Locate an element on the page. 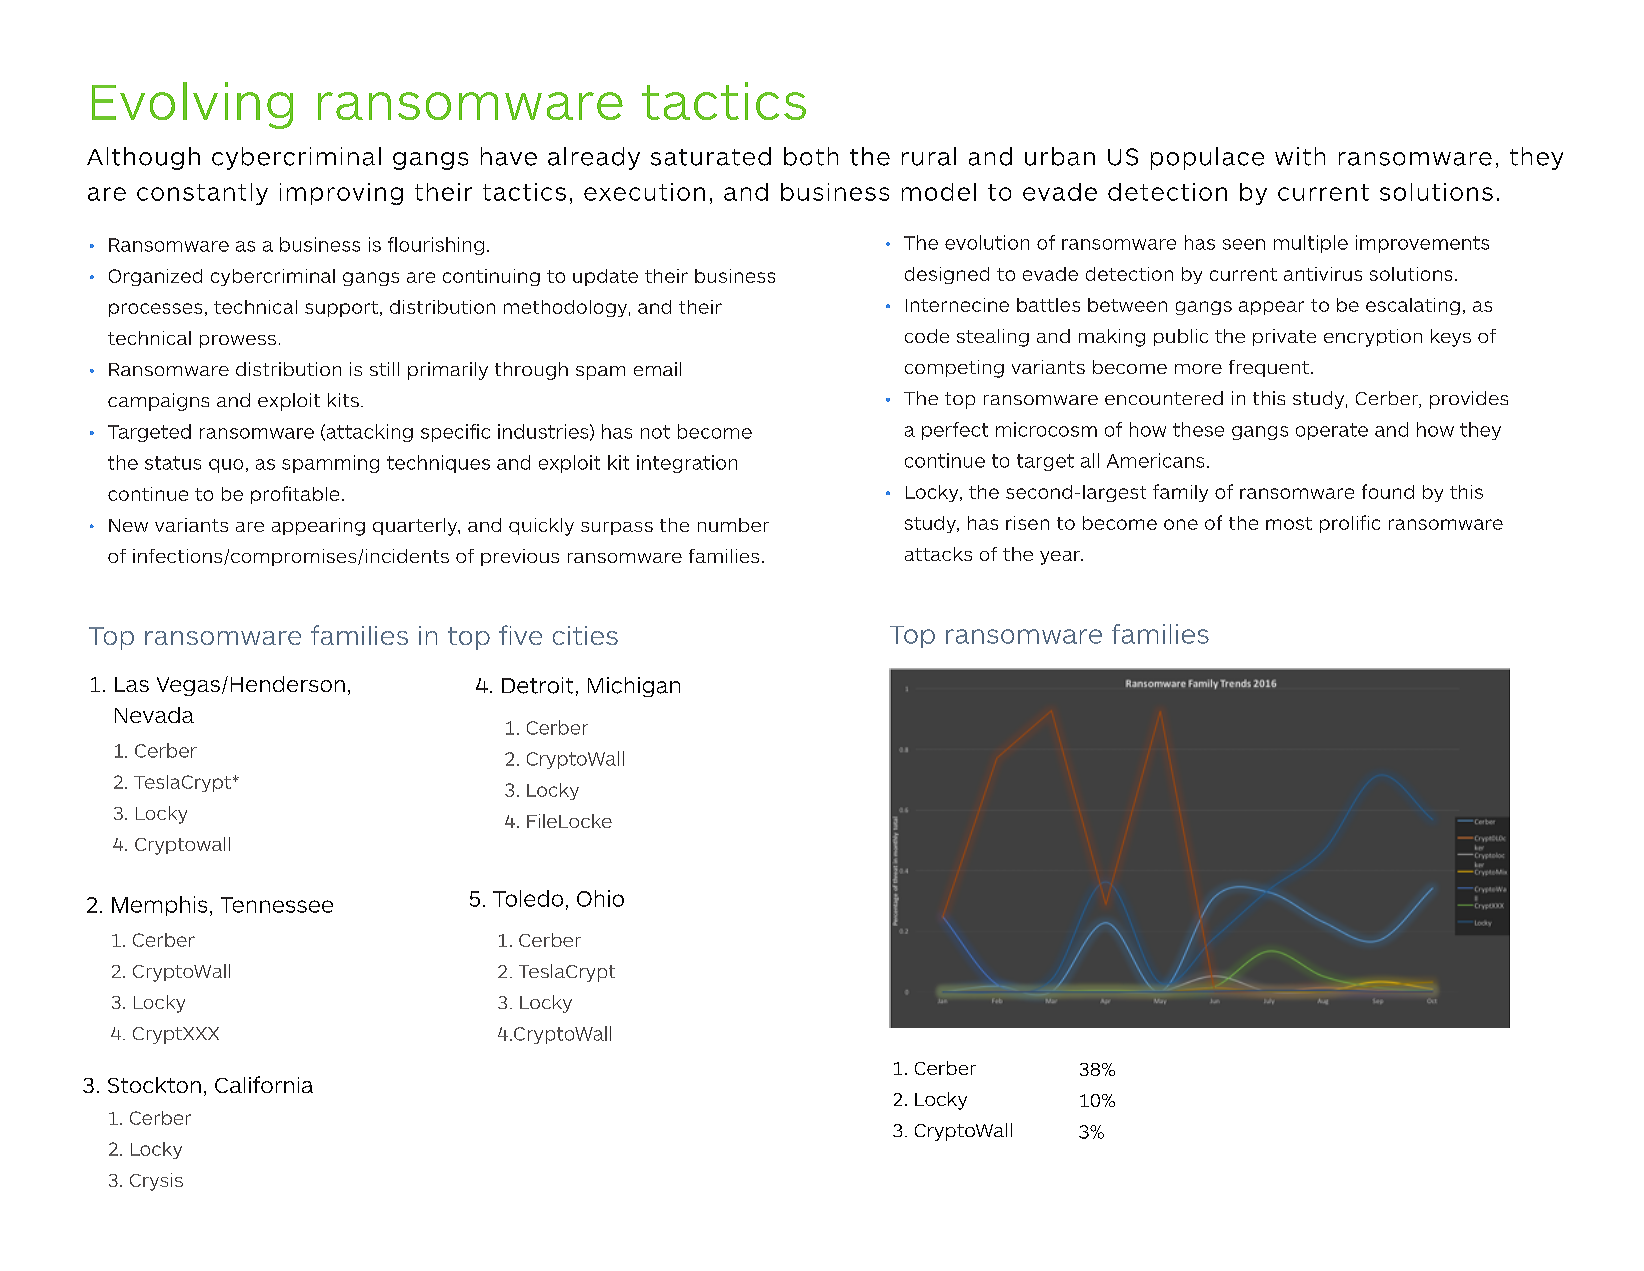 The width and height of the page is (1644, 1271). Ohio is located at coordinates (600, 898).
